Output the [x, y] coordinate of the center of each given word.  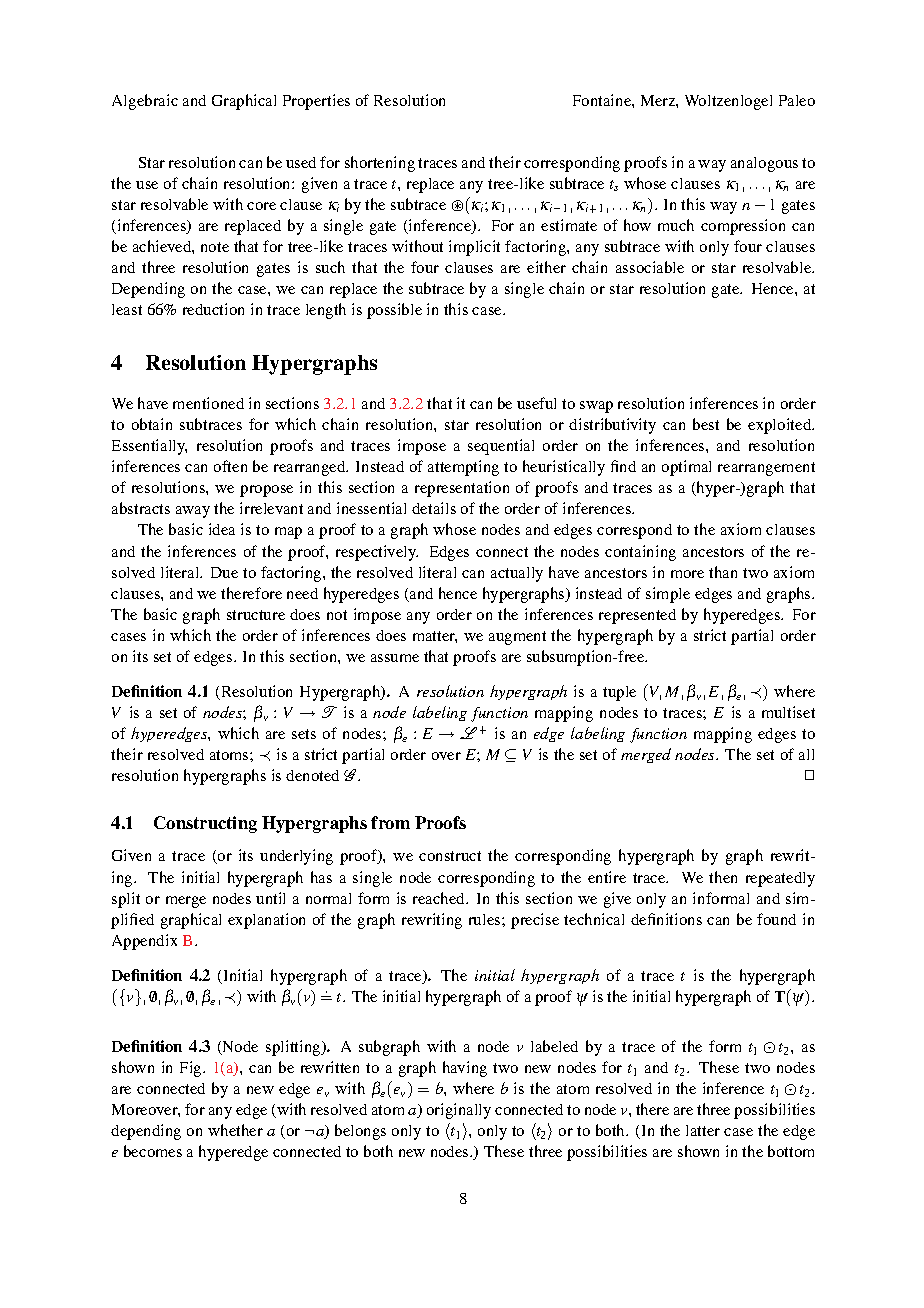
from [390, 822]
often [230, 466]
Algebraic [145, 102]
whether [235, 1130]
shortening [380, 164]
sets [304, 734]
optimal [686, 468]
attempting [463, 468]
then [723, 877]
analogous [764, 164]
